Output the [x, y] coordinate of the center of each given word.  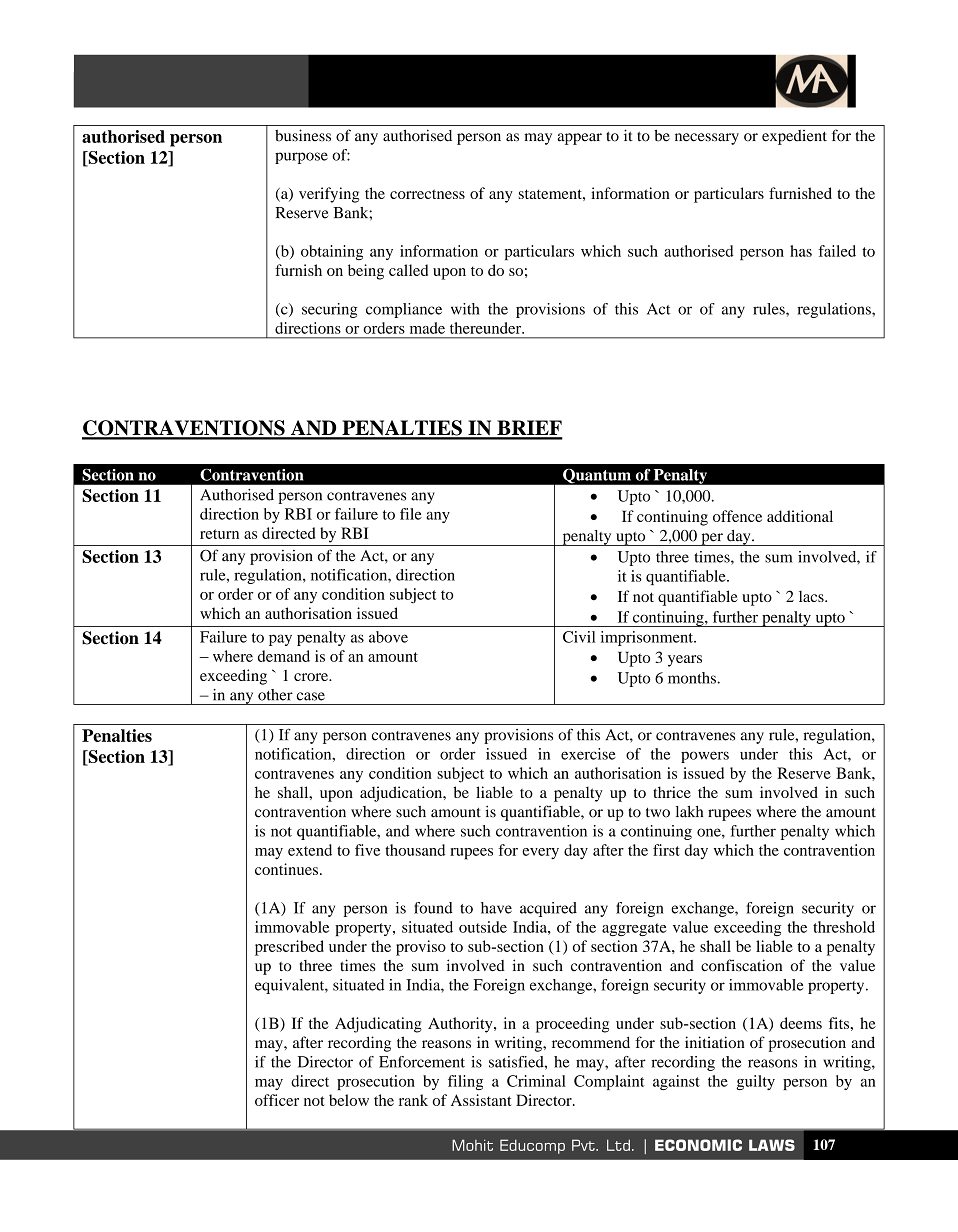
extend [310, 850]
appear [579, 139]
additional [800, 516]
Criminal [536, 1081]
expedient [794, 137]
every [540, 854]
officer [277, 1100]
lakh [689, 812]
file [411, 514]
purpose [301, 158]
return [219, 534]
